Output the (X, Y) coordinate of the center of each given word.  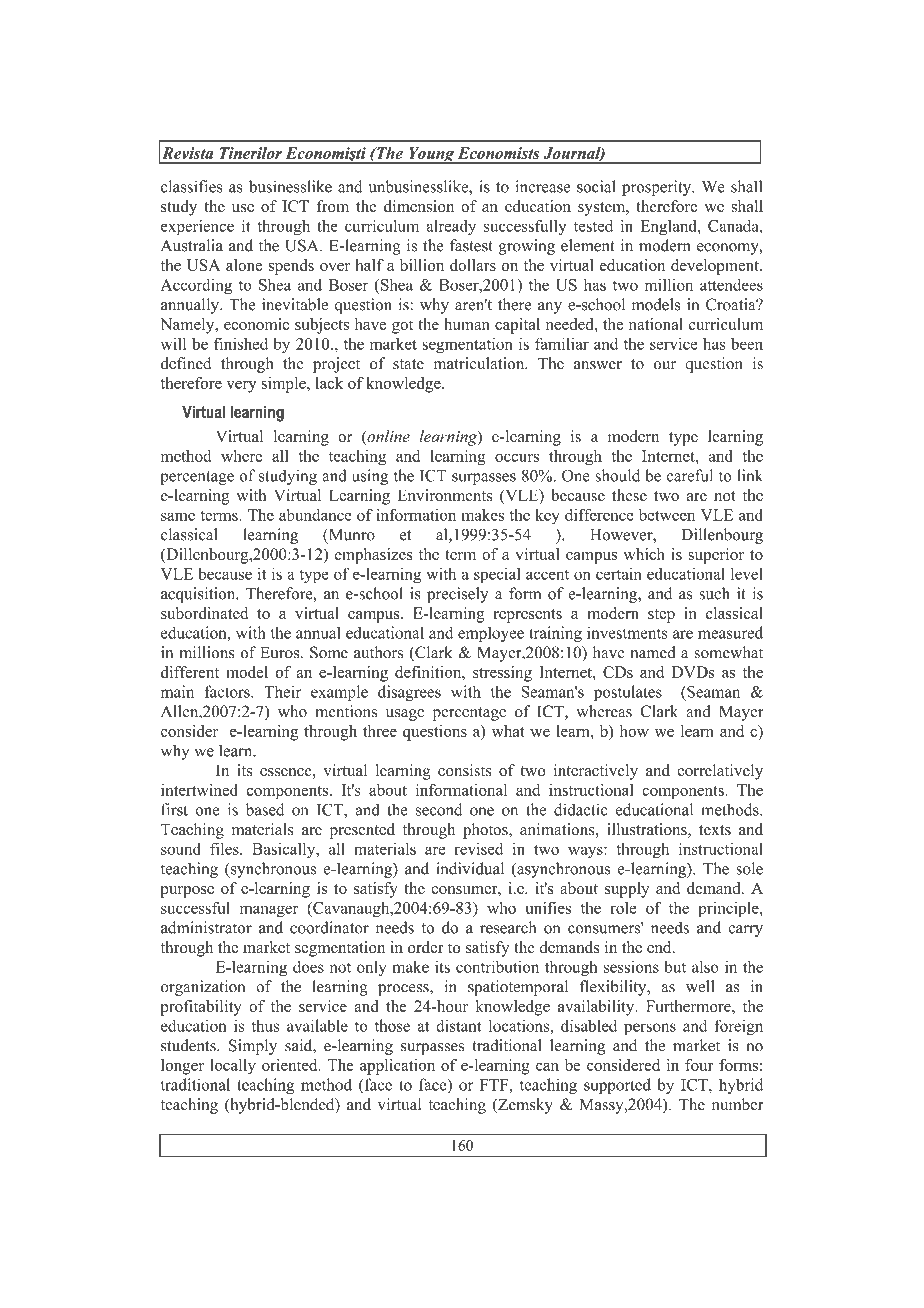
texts (715, 830)
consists (464, 770)
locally (233, 1067)
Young (431, 155)
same (178, 516)
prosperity (658, 188)
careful (689, 475)
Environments (445, 495)
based (265, 809)
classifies (192, 186)
